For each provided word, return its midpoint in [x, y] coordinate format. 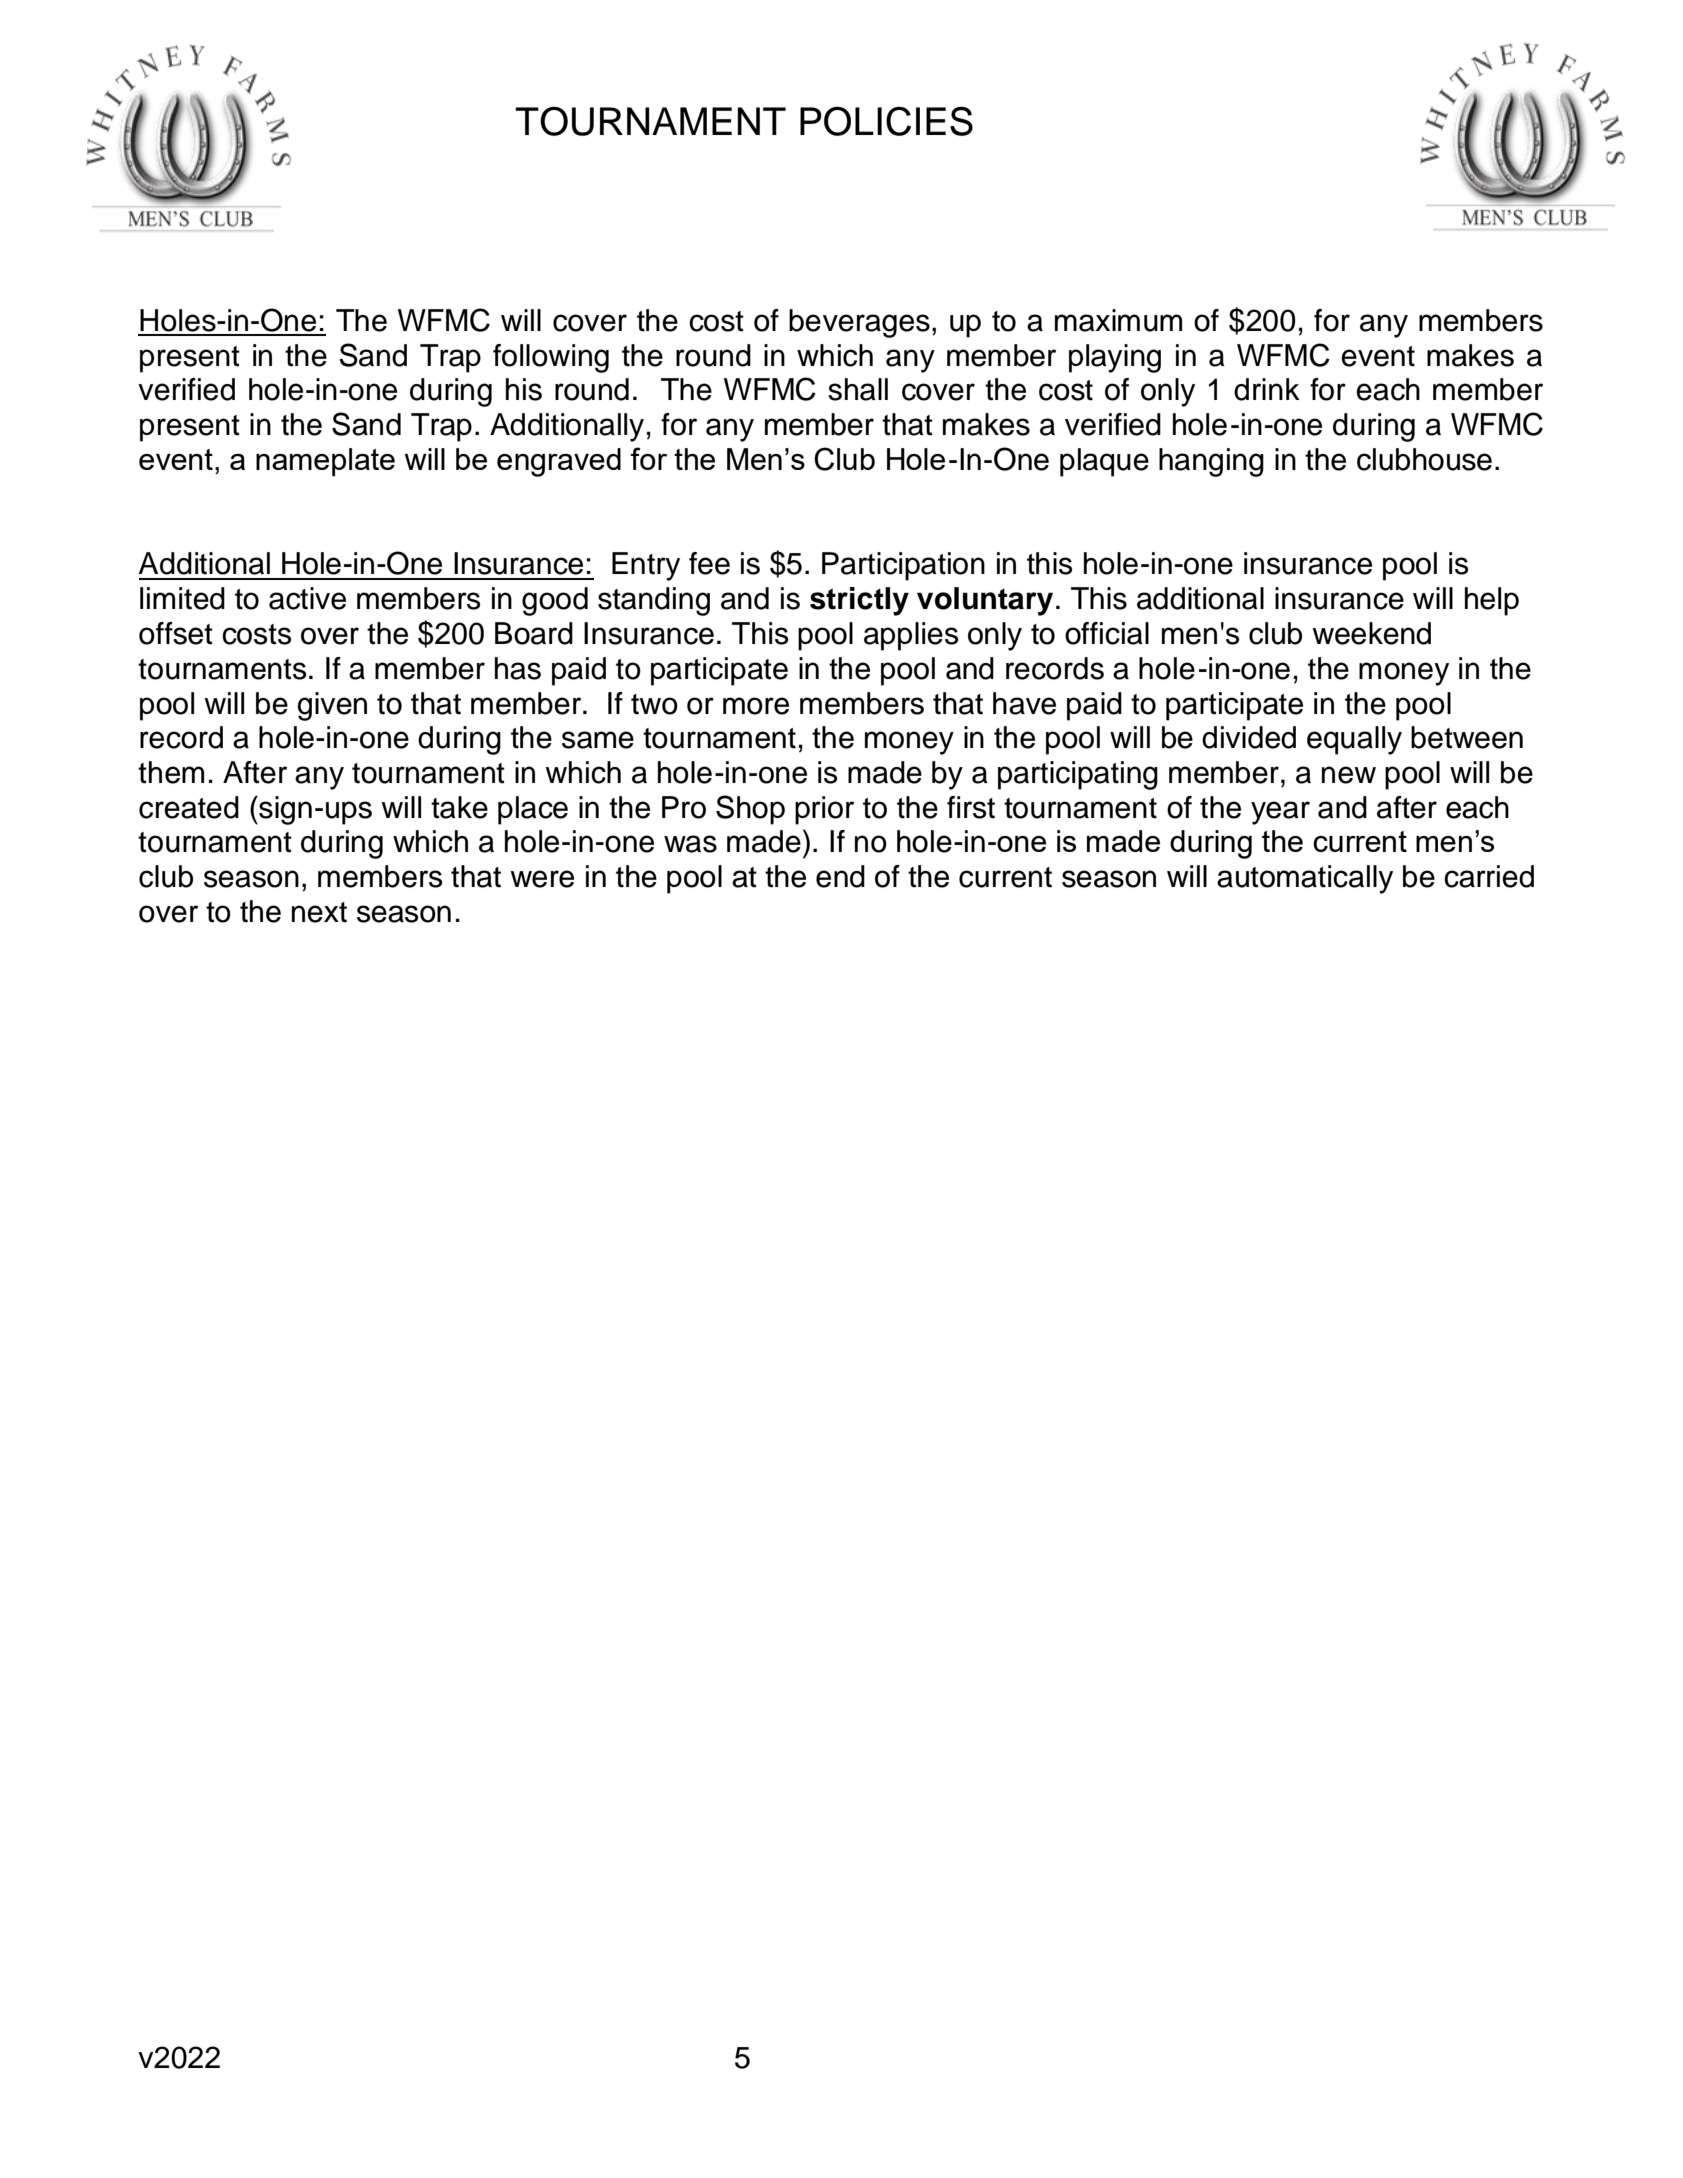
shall [858, 389]
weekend [1371, 633]
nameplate [325, 462]
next [319, 912]
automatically [1305, 879]
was [690, 844]
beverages [859, 323]
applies [911, 636]
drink [1267, 389]
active [307, 598]
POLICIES [886, 121]
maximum [1118, 320]
